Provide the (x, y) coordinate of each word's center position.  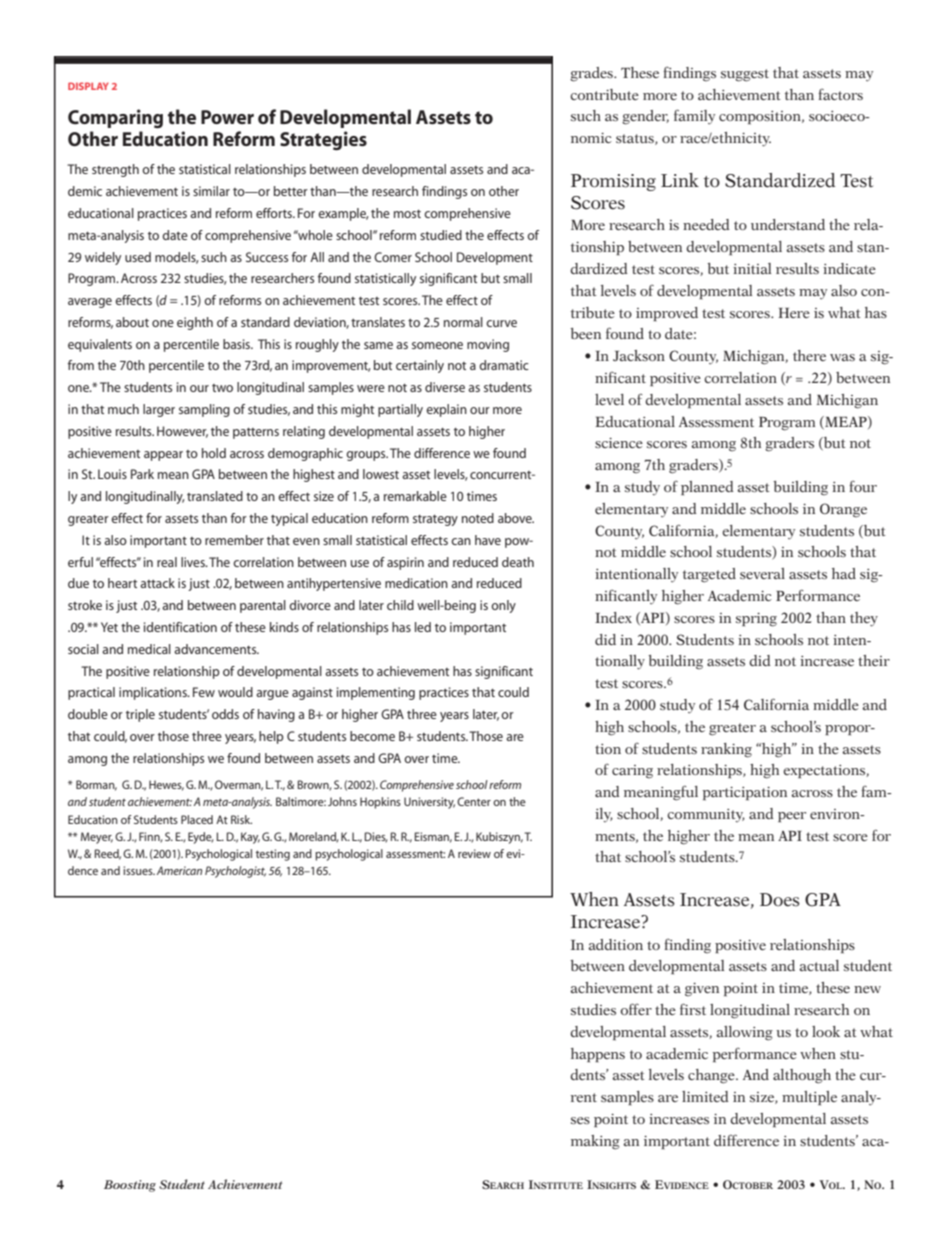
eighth (195, 323)
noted (478, 518)
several (762, 573)
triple (140, 715)
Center (474, 801)
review (474, 853)
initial (752, 268)
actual (819, 965)
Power (227, 117)
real (167, 562)
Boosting (130, 1186)
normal (463, 322)
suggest (745, 75)
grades (592, 74)
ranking (726, 750)
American (179, 870)
